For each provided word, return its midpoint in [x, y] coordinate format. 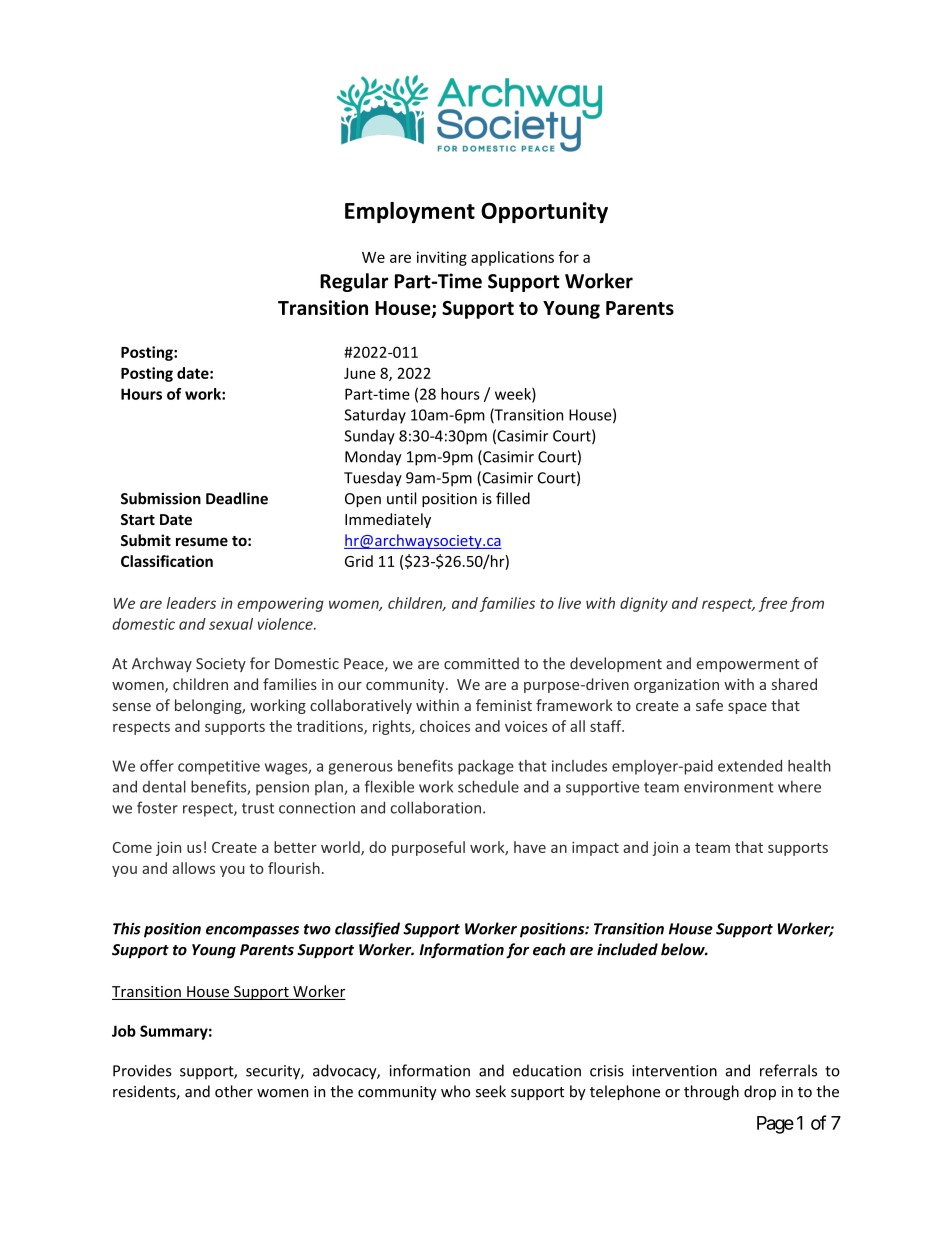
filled [513, 498]
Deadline [237, 498]
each [549, 949]
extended [750, 766]
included [627, 949]
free [772, 604]
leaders [191, 603]
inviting [442, 258]
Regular [354, 282]
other [234, 1091]
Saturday [375, 416]
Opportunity [544, 212]
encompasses [252, 932]
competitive [219, 767]
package [486, 767]
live [569, 603]
